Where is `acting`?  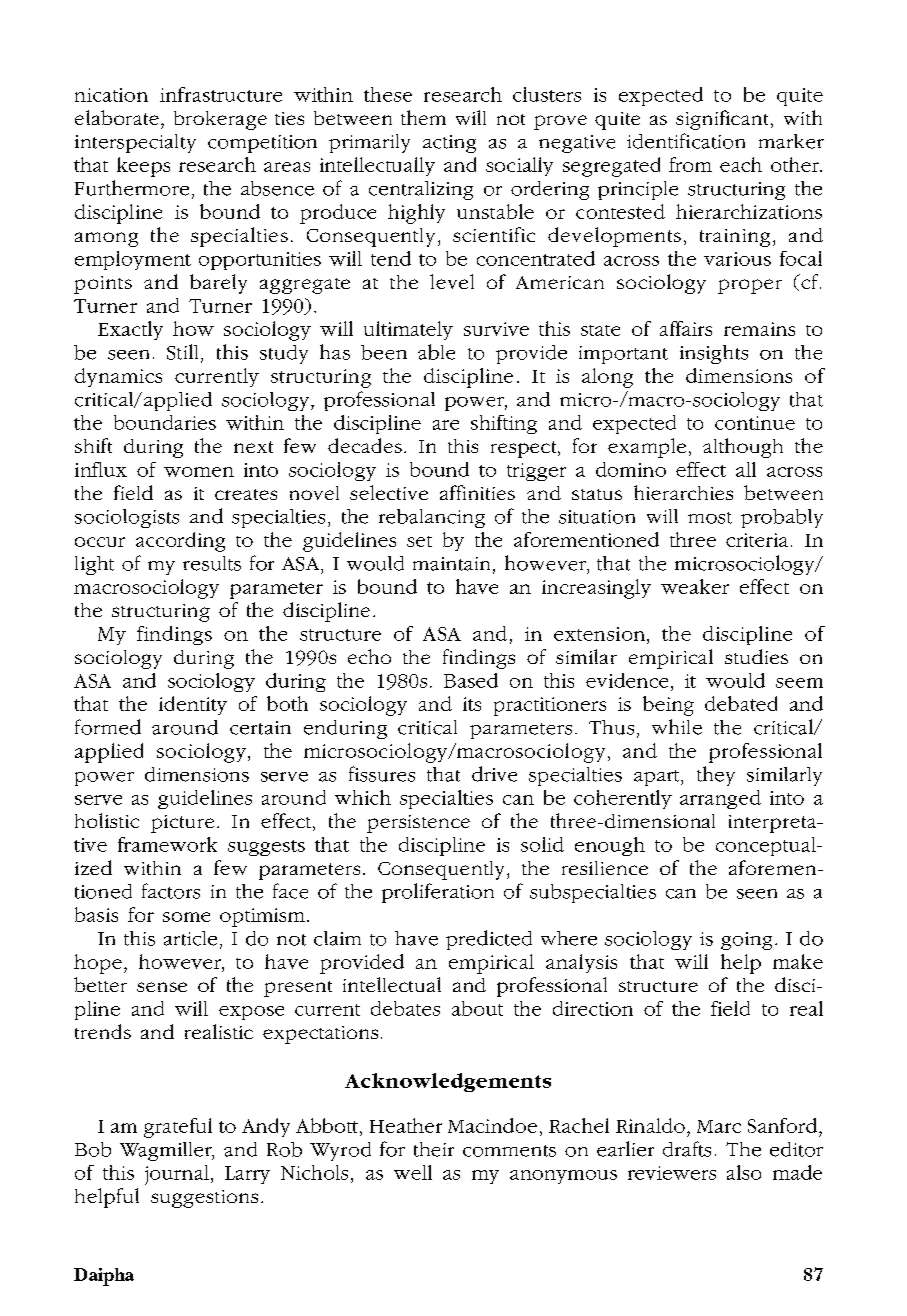
acting is located at coordinates (449, 144).
